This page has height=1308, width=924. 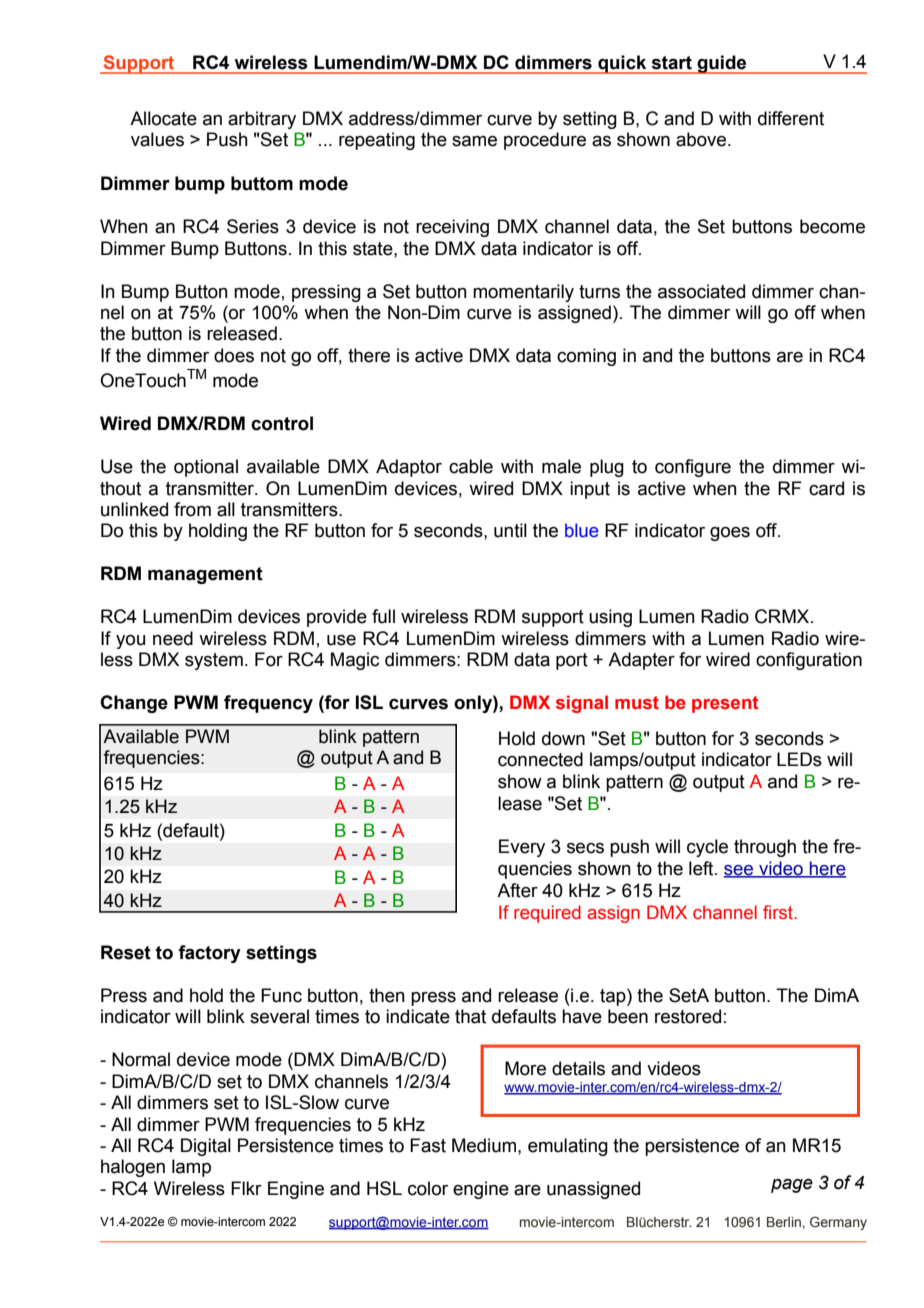 I want to click on Allocate, so click(x=163, y=118).
